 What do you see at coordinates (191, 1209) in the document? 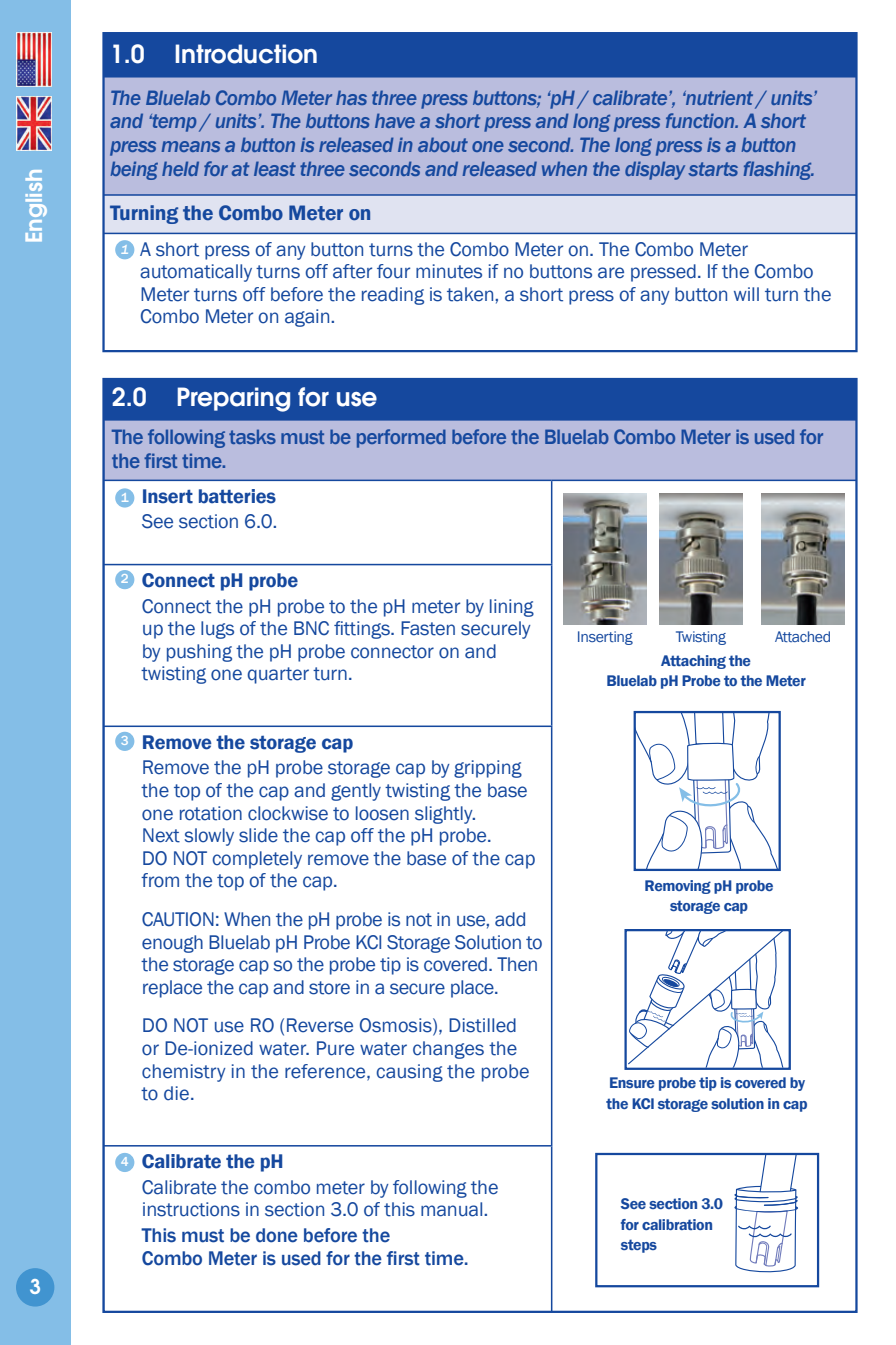
I see `instructions` at bounding box center [191, 1209].
